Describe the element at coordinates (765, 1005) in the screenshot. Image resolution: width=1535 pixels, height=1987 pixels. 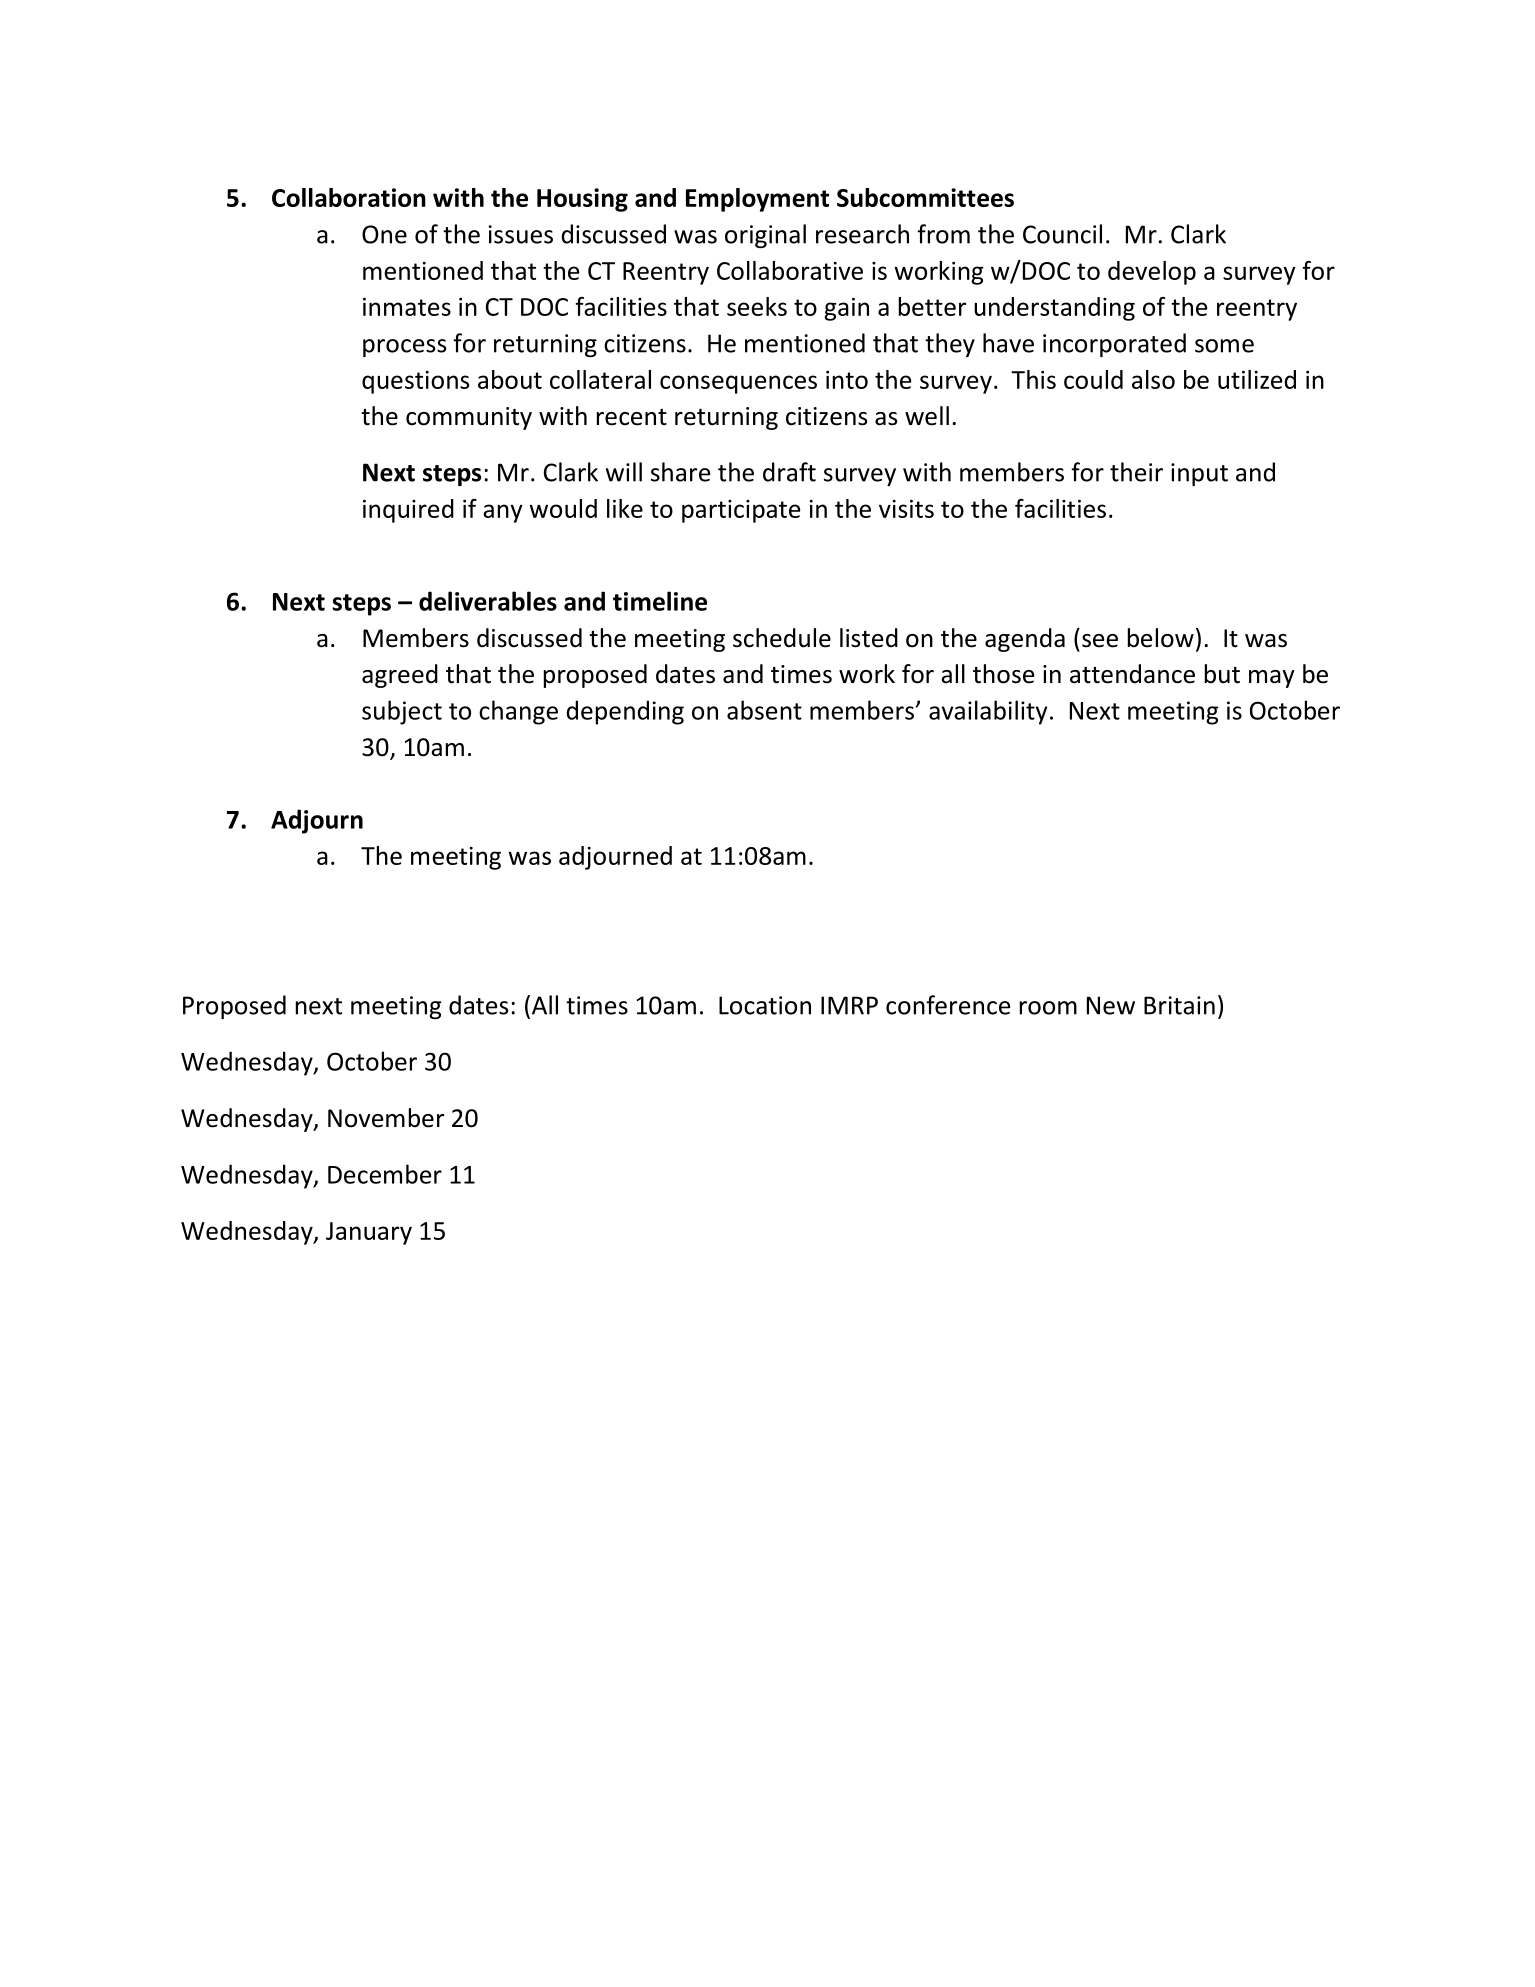
I see `Location` at that location.
